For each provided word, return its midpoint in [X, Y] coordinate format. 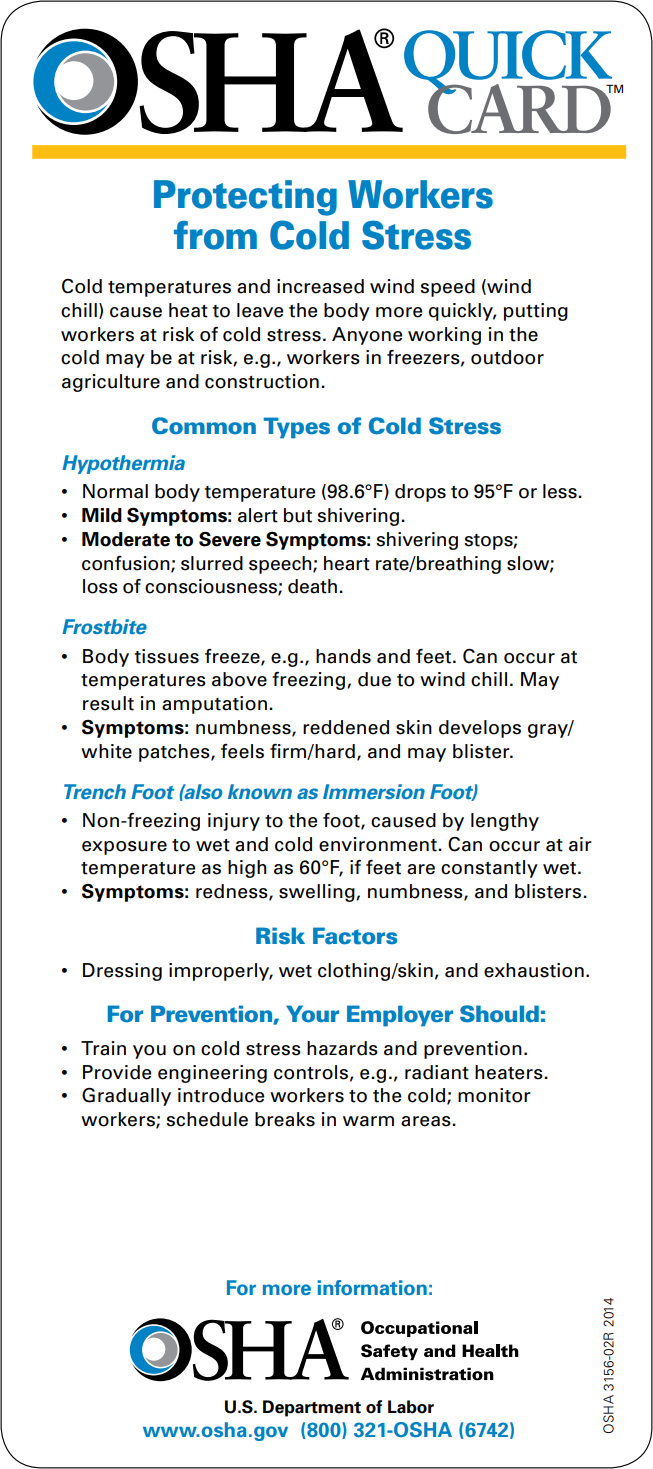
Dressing [122, 972]
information [372, 1287]
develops [480, 729]
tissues [167, 656]
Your [312, 1014]
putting [536, 312]
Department [312, 1408]
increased [320, 286]
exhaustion [534, 970]
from [215, 235]
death [312, 586]
